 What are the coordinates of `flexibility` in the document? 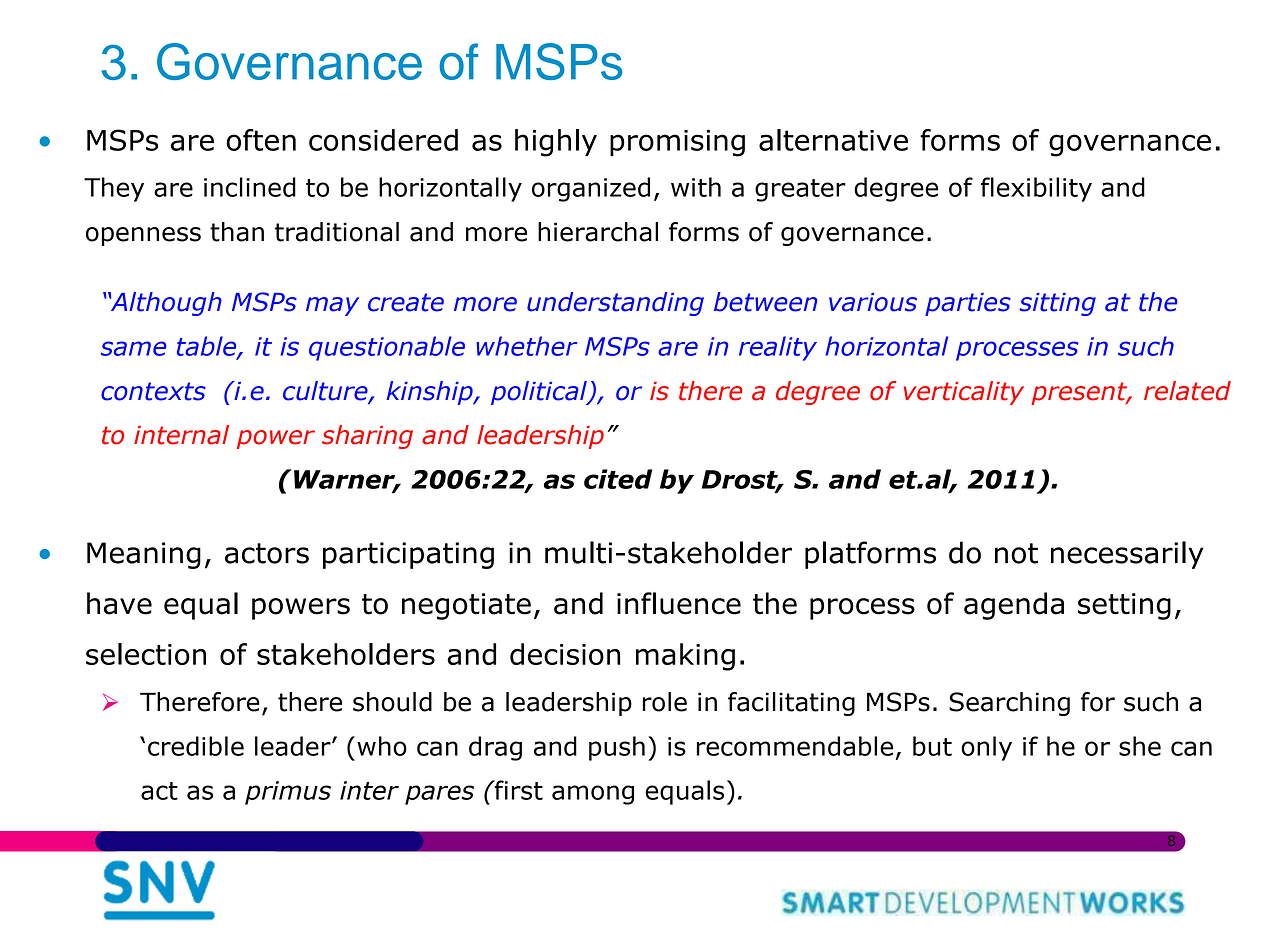 It's located at (1036, 189).
